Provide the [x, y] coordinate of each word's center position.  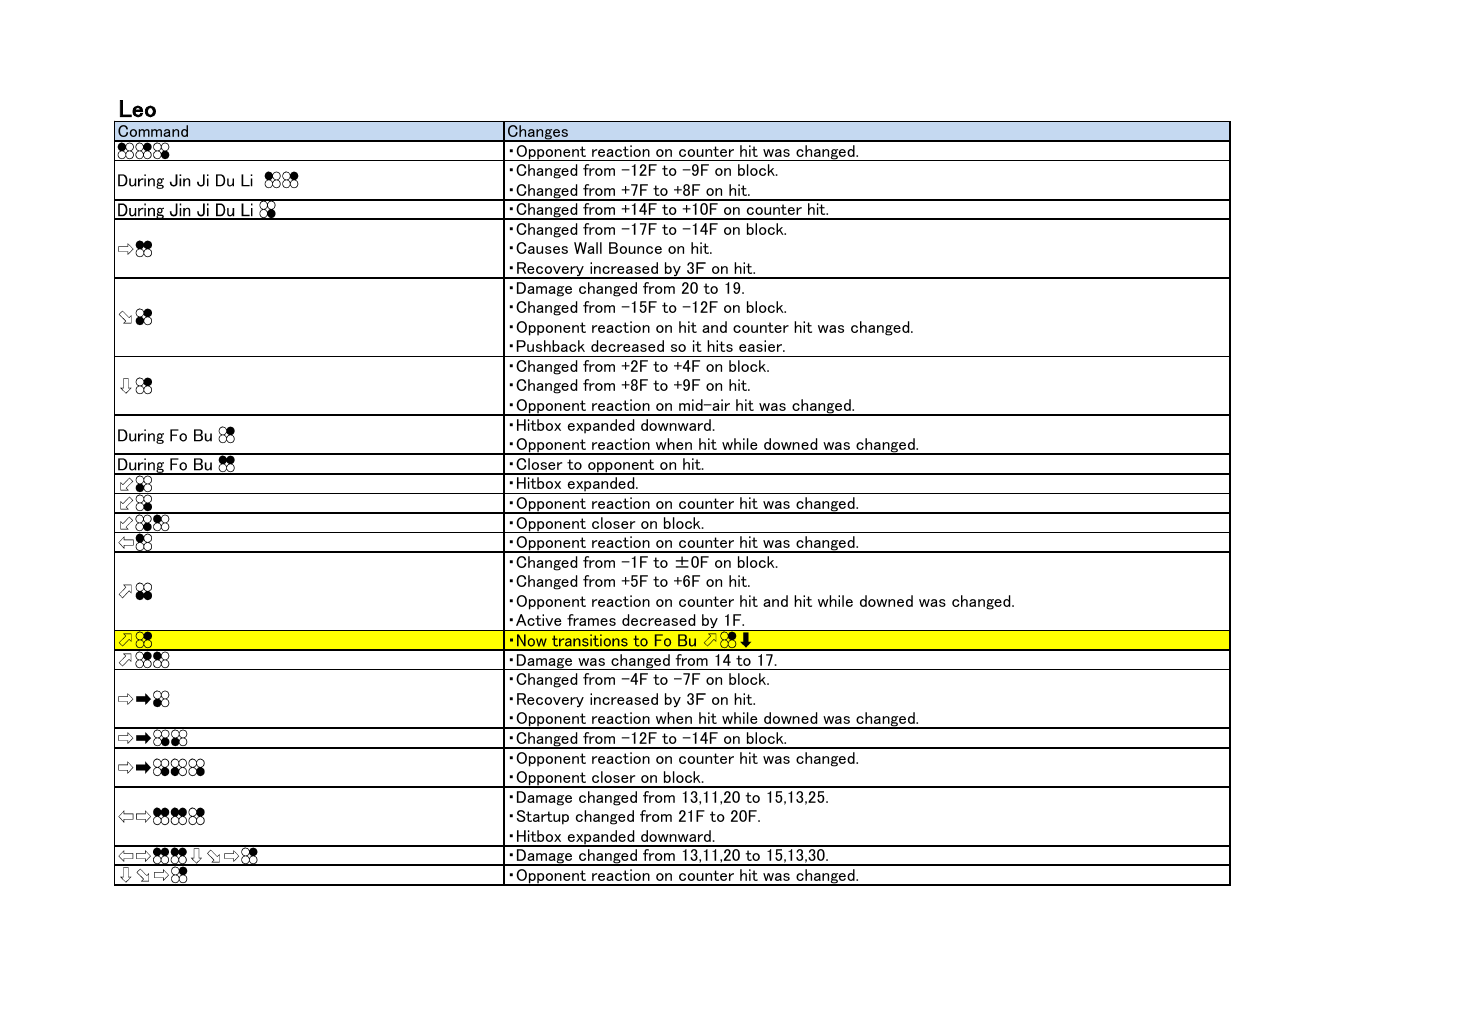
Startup [543, 817]
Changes [538, 133]
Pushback [551, 346]
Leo [138, 109]
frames [591, 620]
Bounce [635, 248]
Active [539, 620]
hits [720, 346]
